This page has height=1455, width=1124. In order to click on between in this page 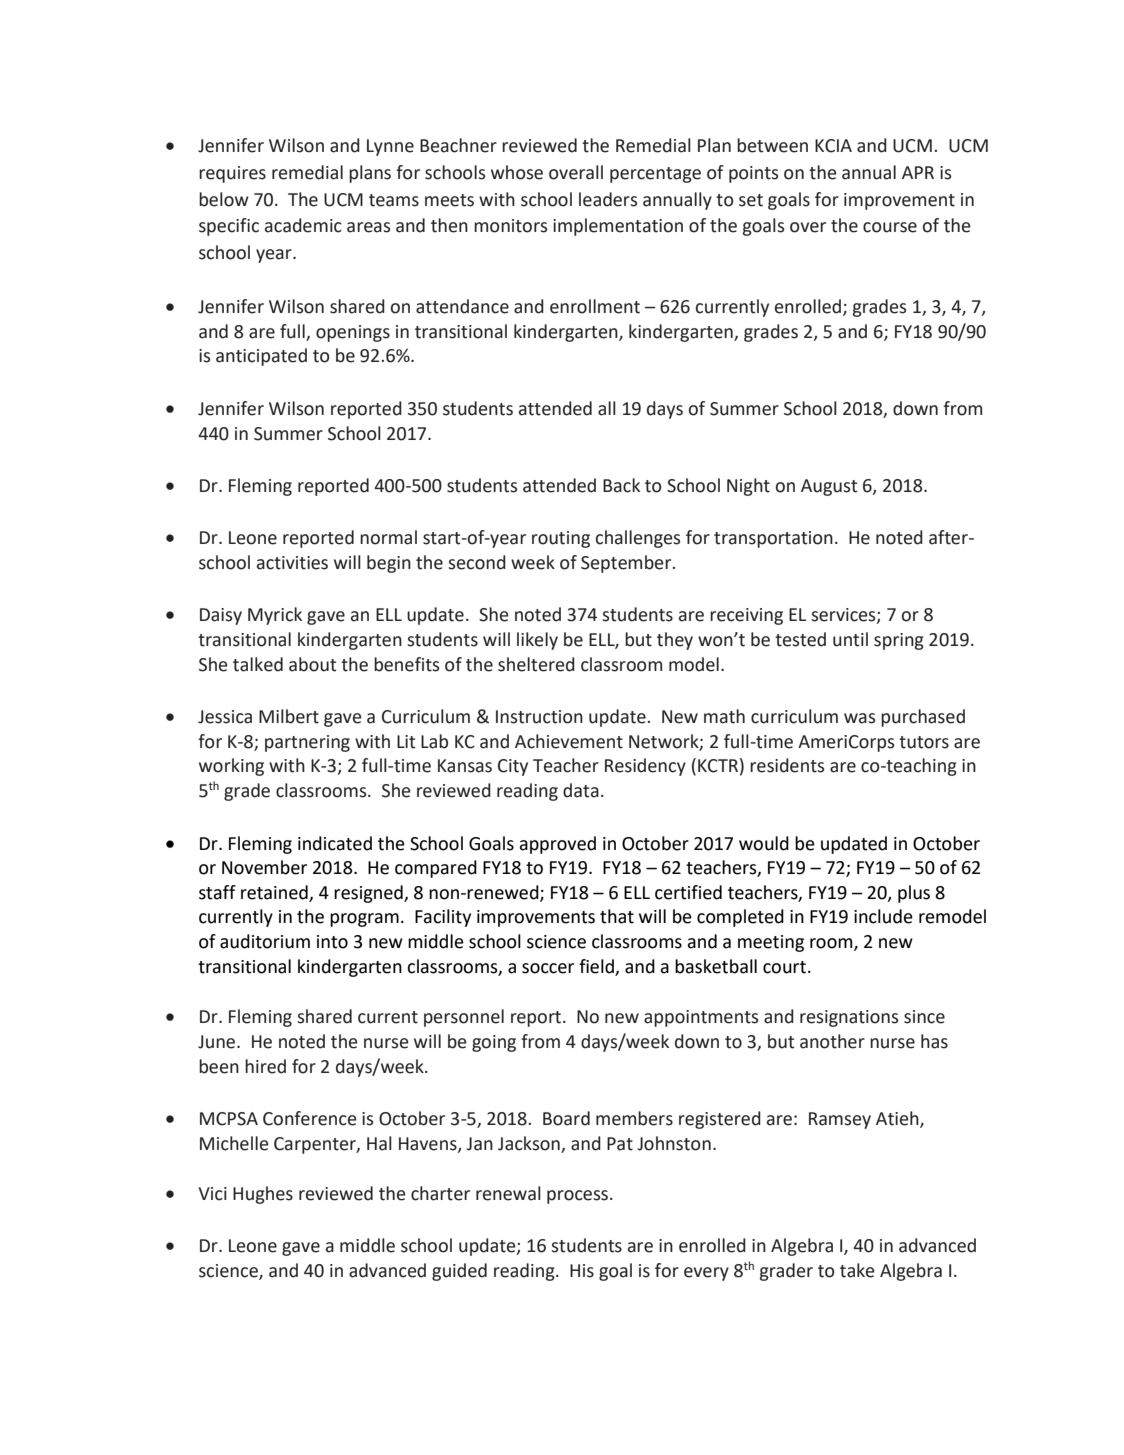, I will do `click(772, 145)`.
